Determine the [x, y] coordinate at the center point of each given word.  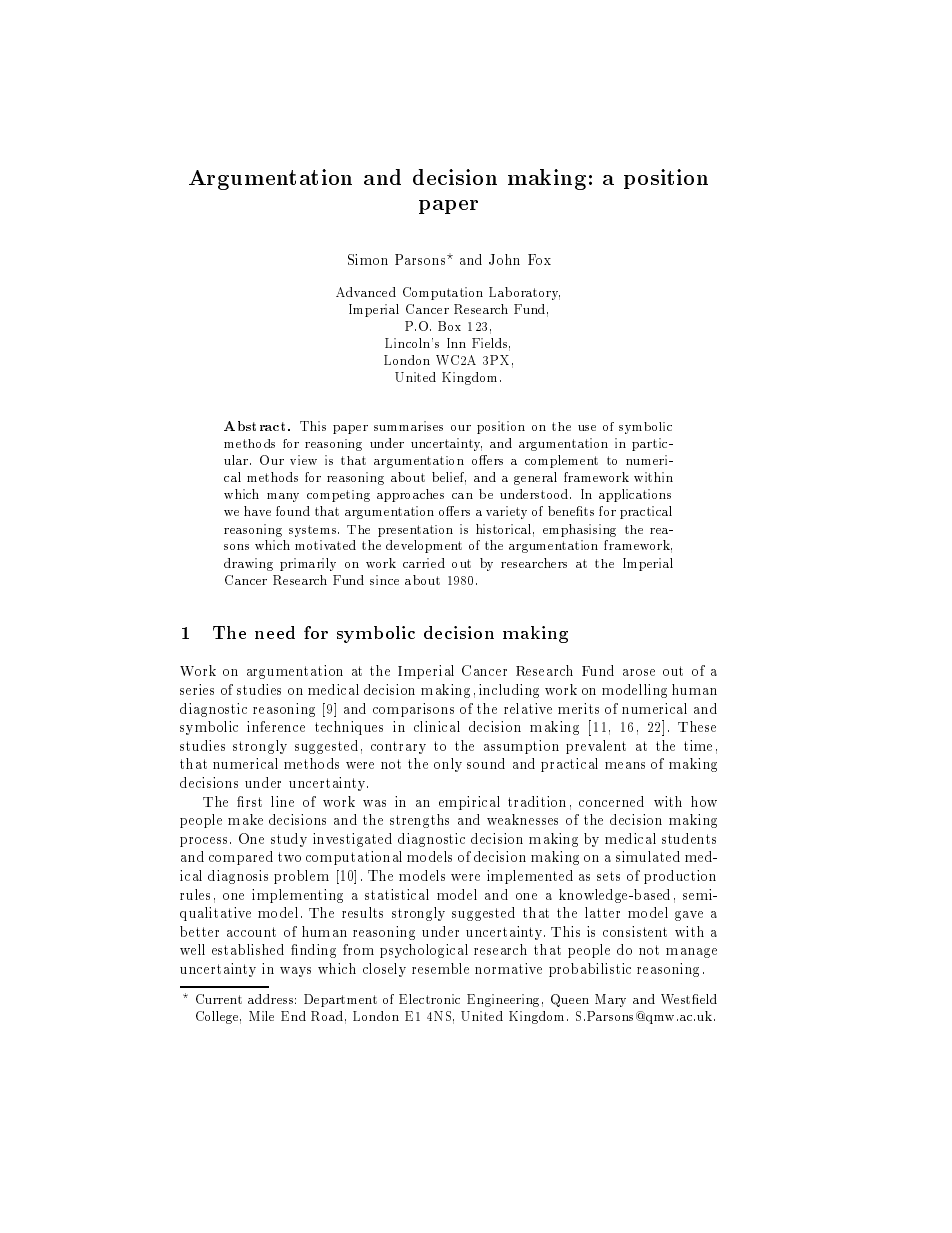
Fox [539, 259]
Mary [610, 1000]
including [509, 691]
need [275, 632]
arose [639, 672]
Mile [261, 1016]
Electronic [429, 999]
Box [449, 326]
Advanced [366, 292]
